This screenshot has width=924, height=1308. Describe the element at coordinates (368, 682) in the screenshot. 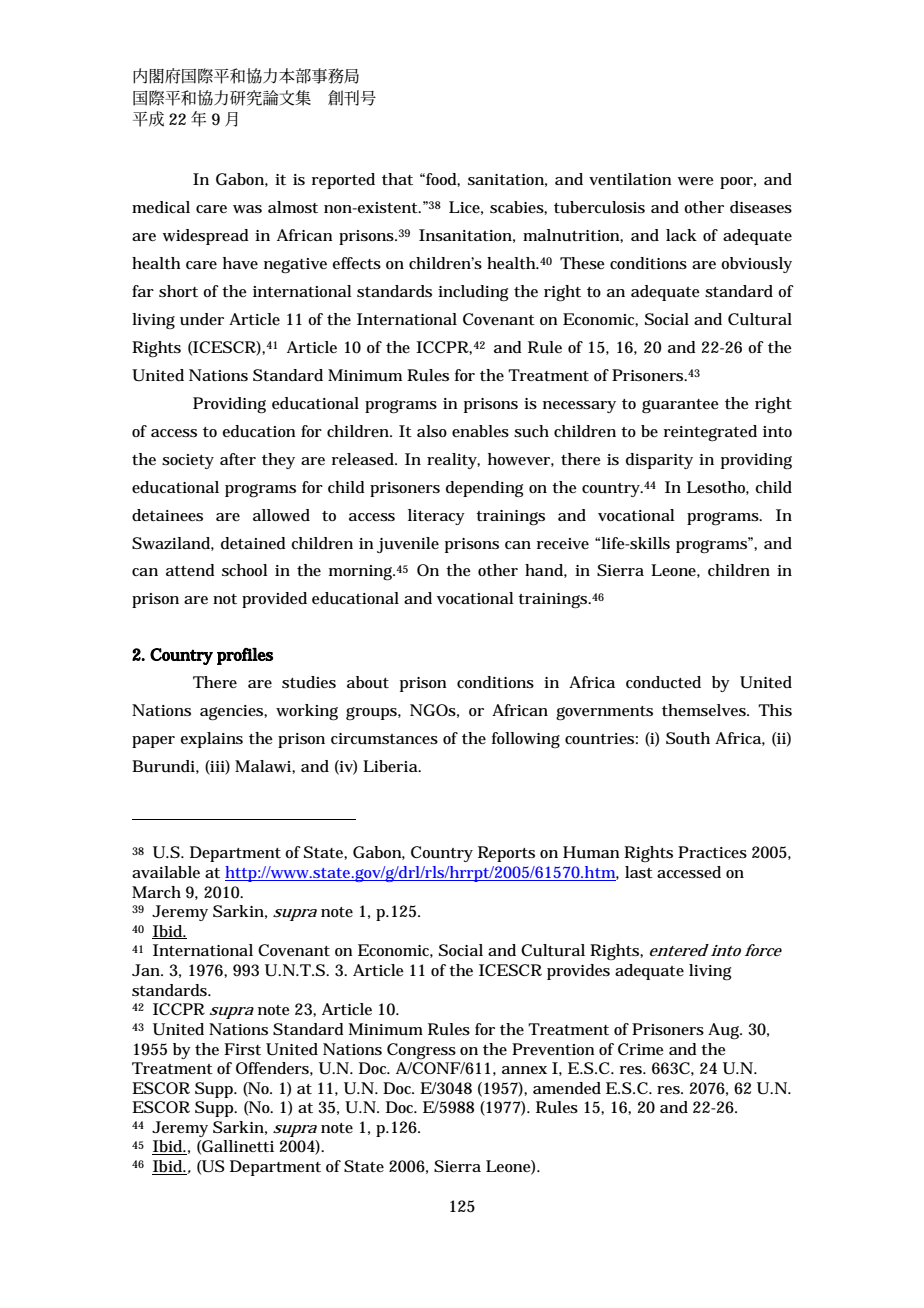

I see `about` at that location.
